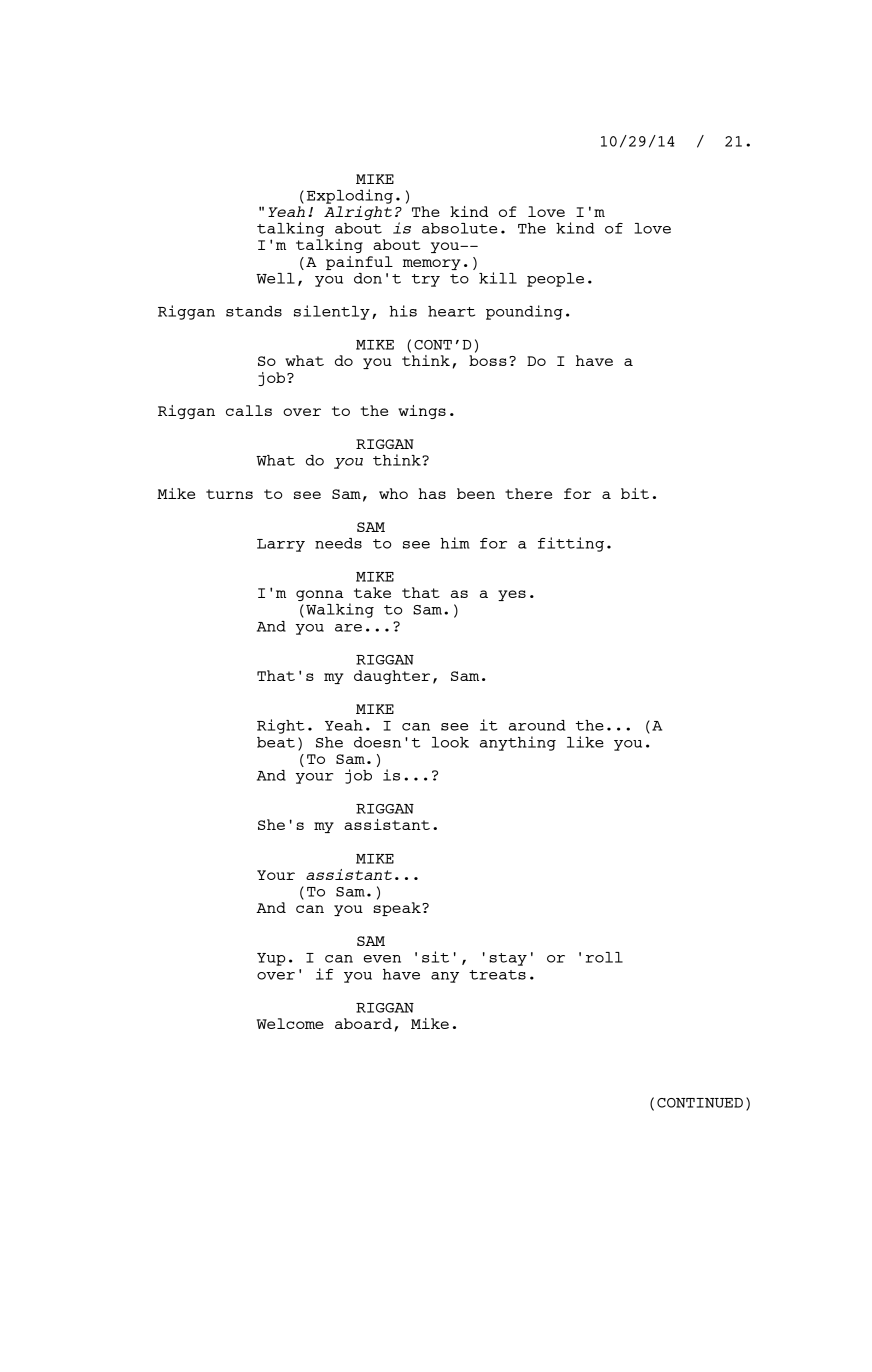  Describe the element at coordinates (555, 280) in the document. I see `people` at that location.
